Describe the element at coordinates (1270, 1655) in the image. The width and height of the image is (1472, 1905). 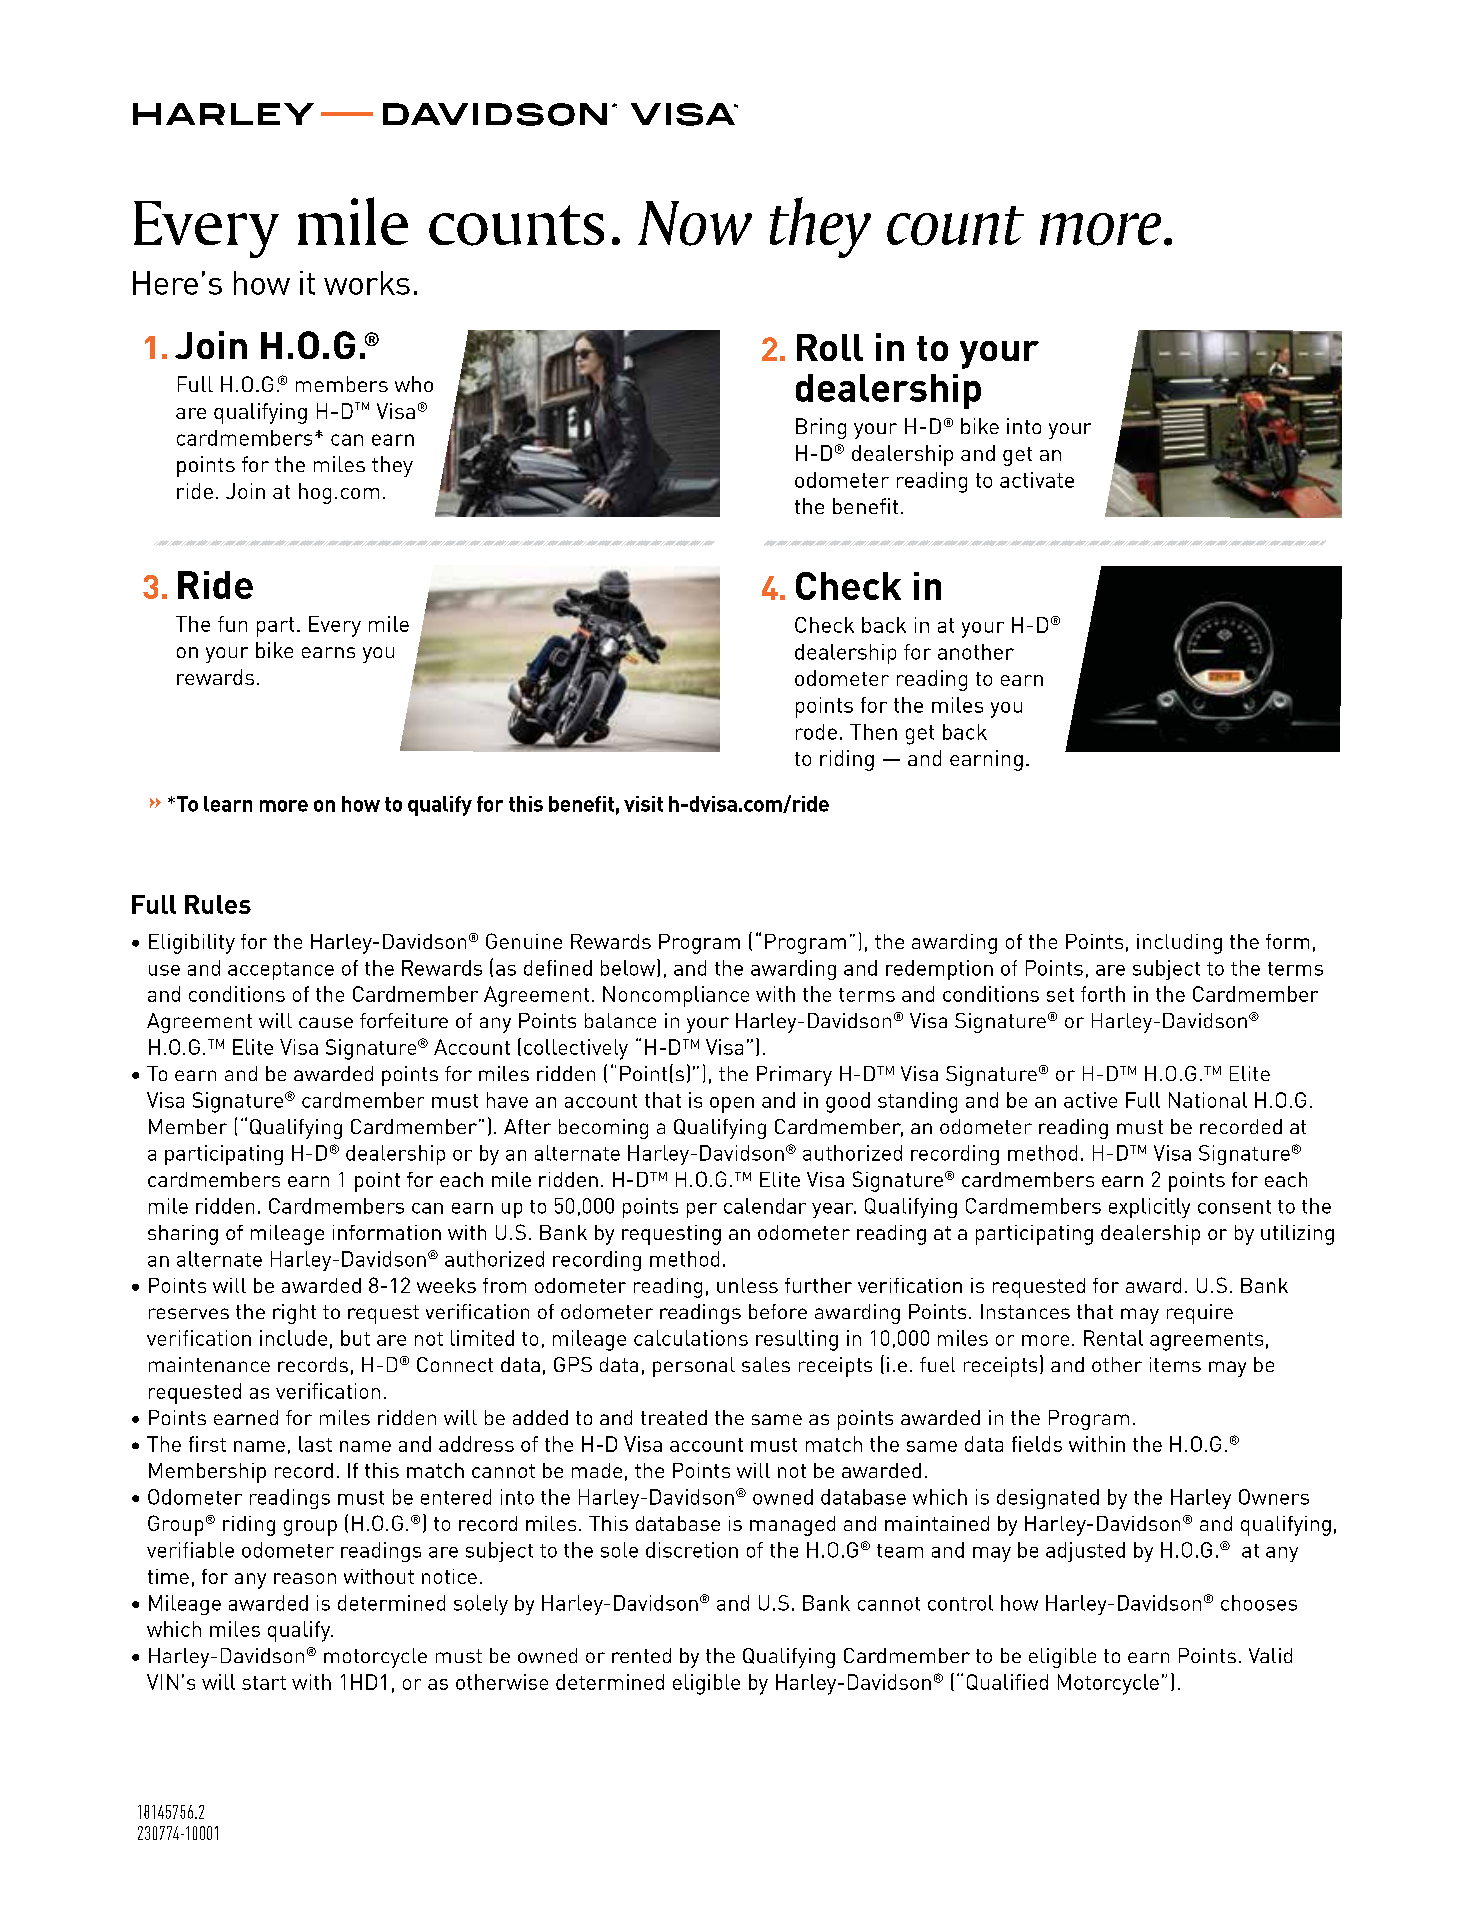
I see `Valid` at that location.
